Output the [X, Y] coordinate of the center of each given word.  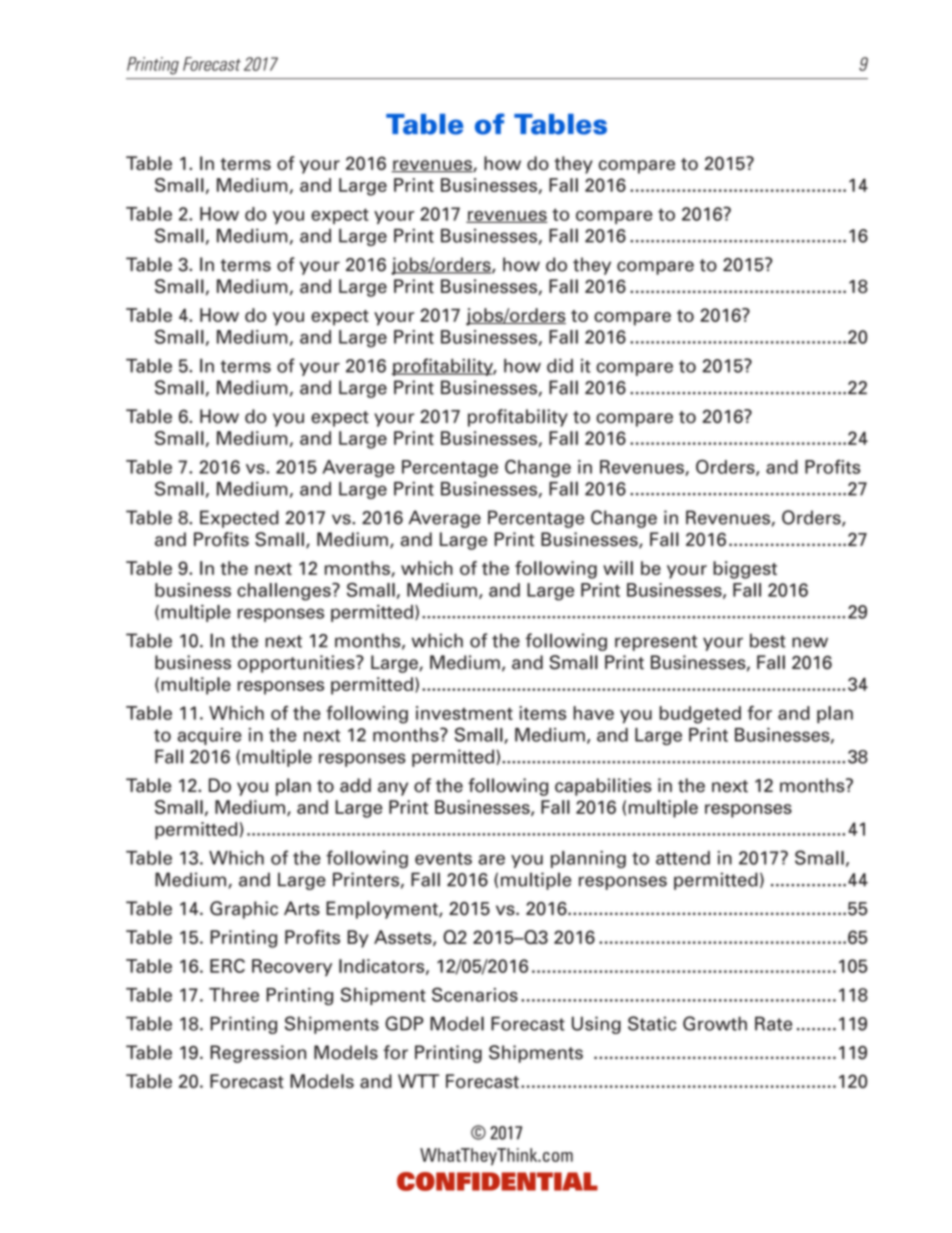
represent [656, 643]
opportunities [297, 664]
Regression [258, 1054]
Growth [715, 1023]
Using [596, 1025]
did [560, 366]
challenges [285, 592]
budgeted [700, 715]
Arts [302, 908]
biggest [745, 570]
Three [234, 995]
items [542, 713]
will [618, 568]
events [443, 858]
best [768, 640]
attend [683, 858]
